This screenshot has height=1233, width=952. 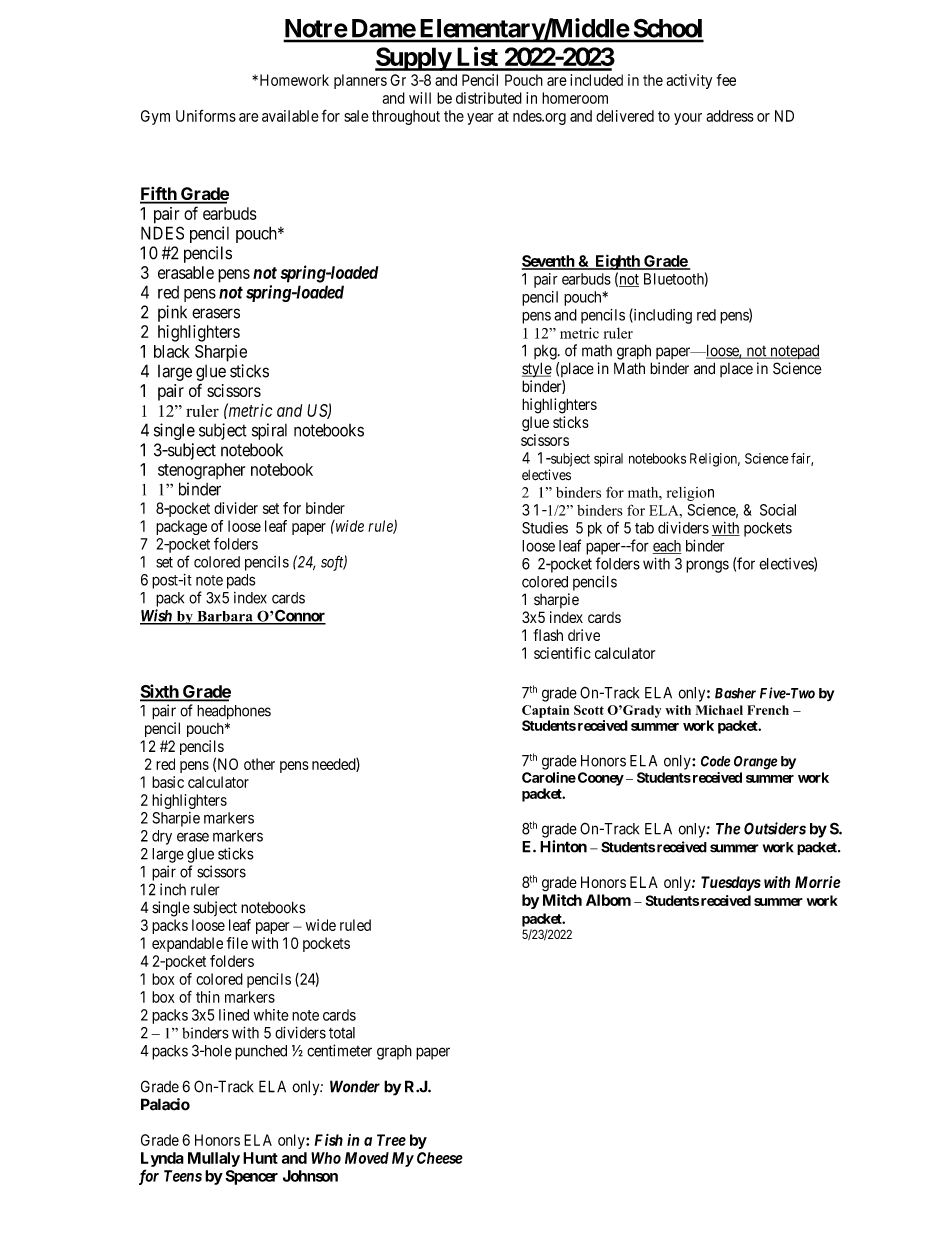 I want to click on Barbara, so click(x=225, y=617).
